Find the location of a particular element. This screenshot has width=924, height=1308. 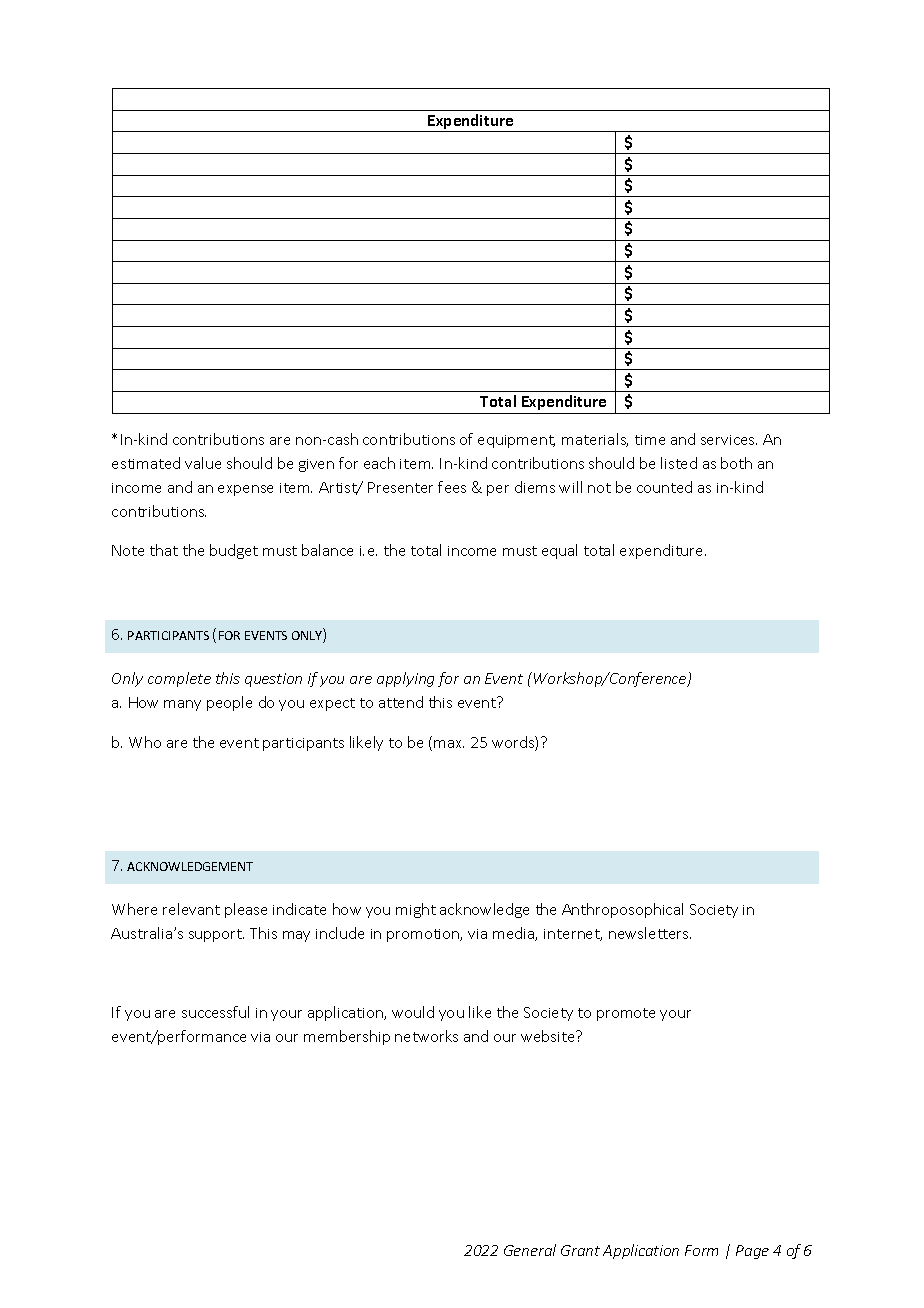

newsletters is located at coordinates (650, 933).
